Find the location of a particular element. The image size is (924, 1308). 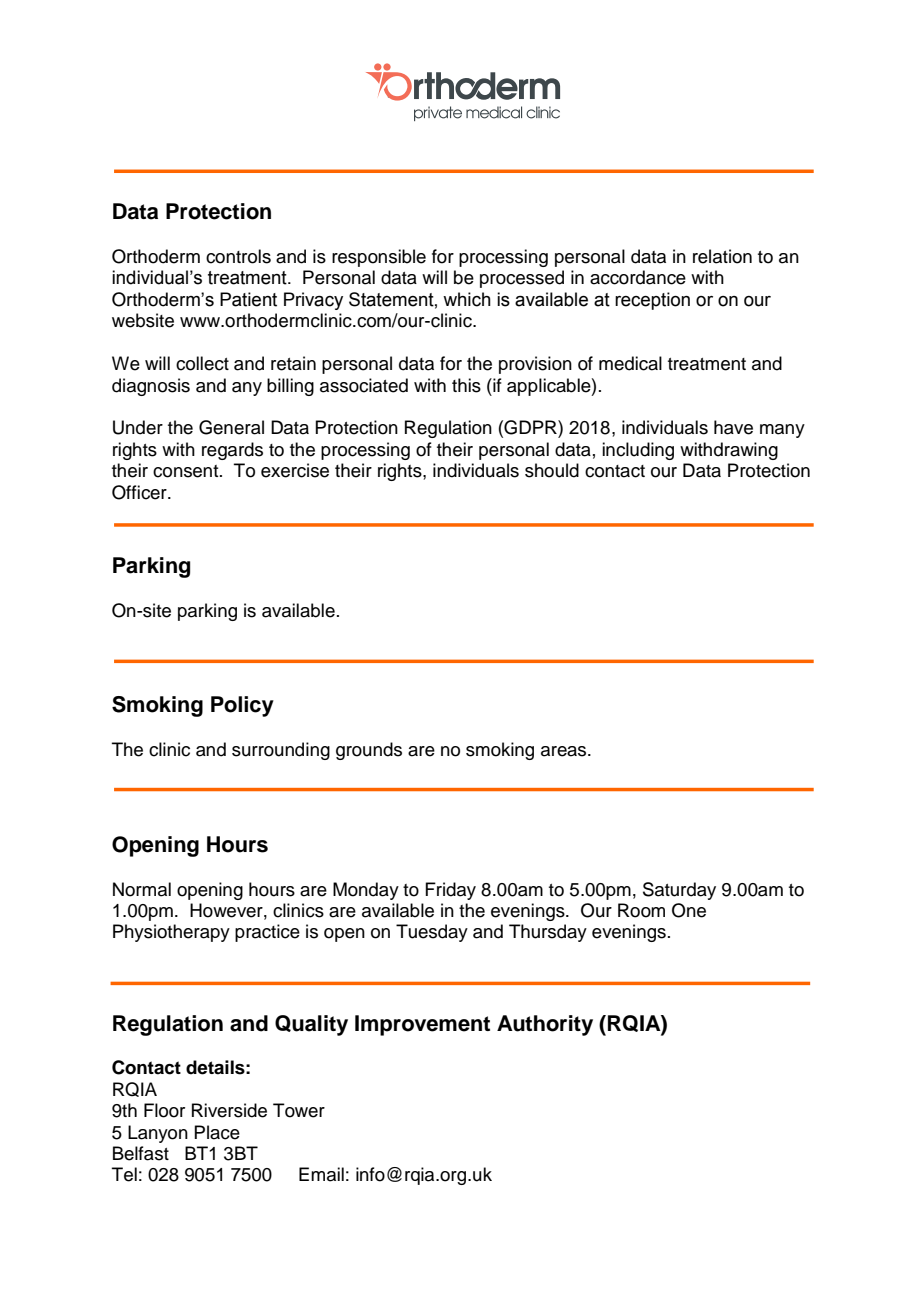

Policy is located at coordinates (242, 706).
